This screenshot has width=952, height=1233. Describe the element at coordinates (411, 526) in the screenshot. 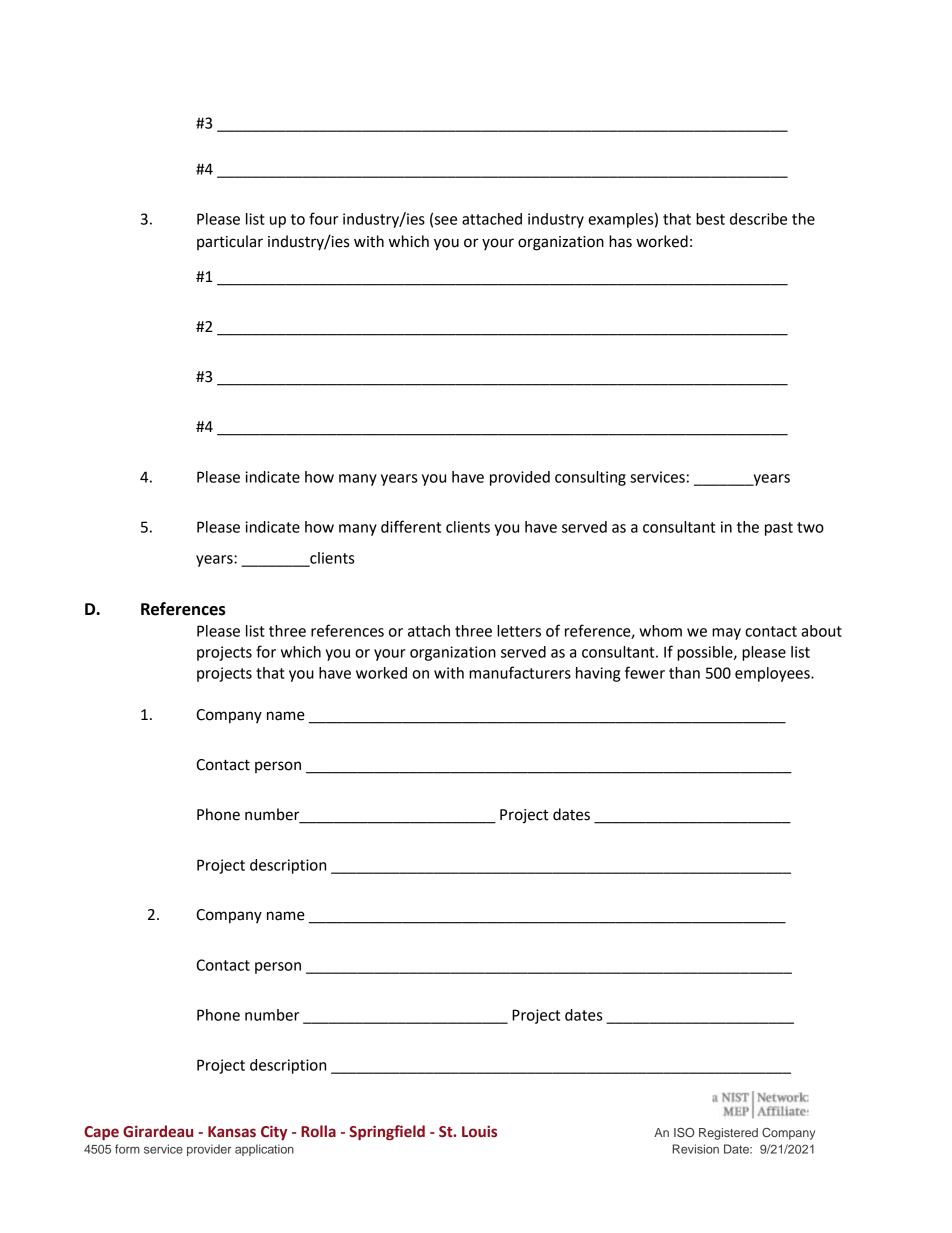

I see `different` at that location.
